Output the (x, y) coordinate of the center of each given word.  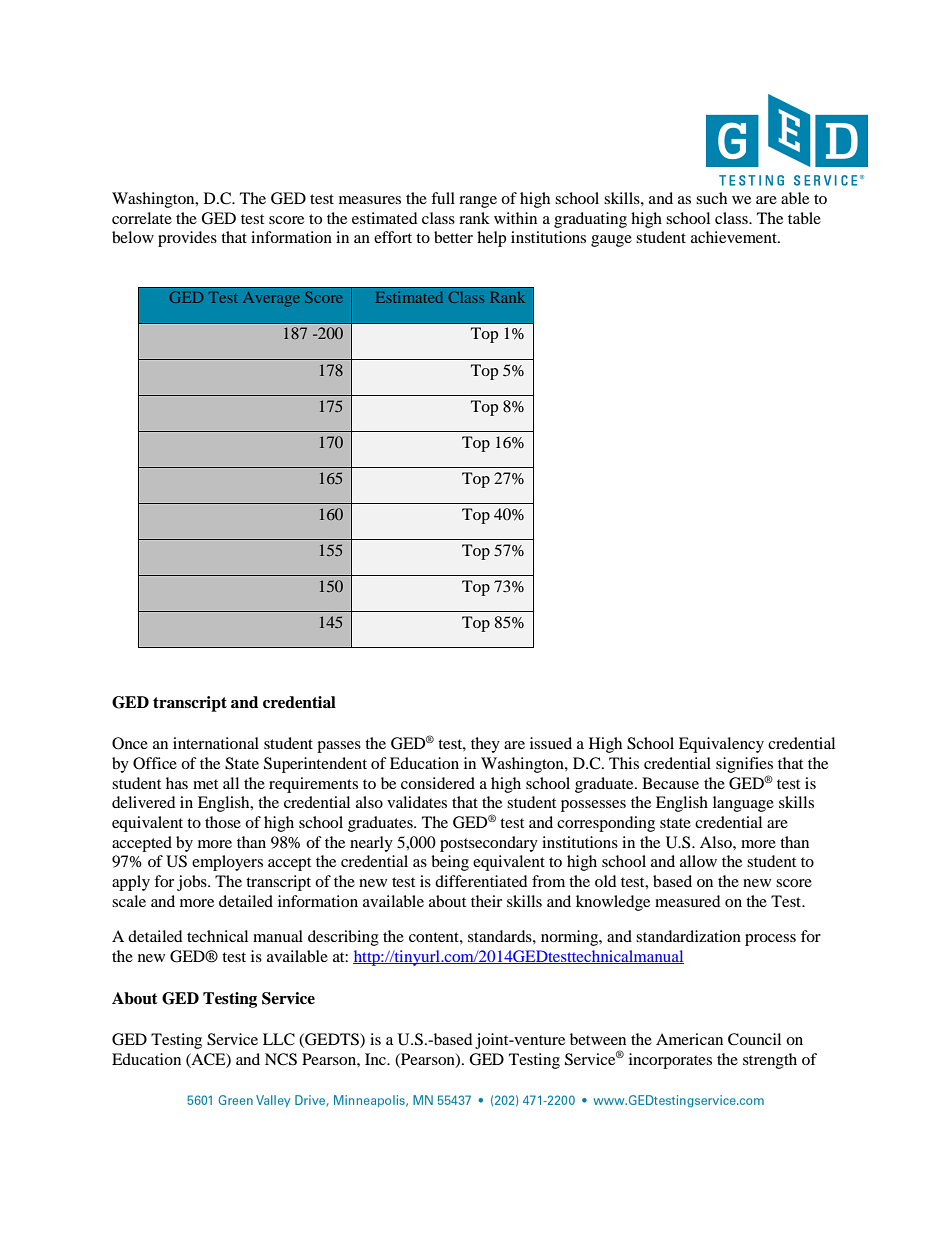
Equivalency (721, 745)
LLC (279, 1039)
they (485, 745)
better (453, 237)
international (216, 743)
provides (187, 239)
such (711, 198)
